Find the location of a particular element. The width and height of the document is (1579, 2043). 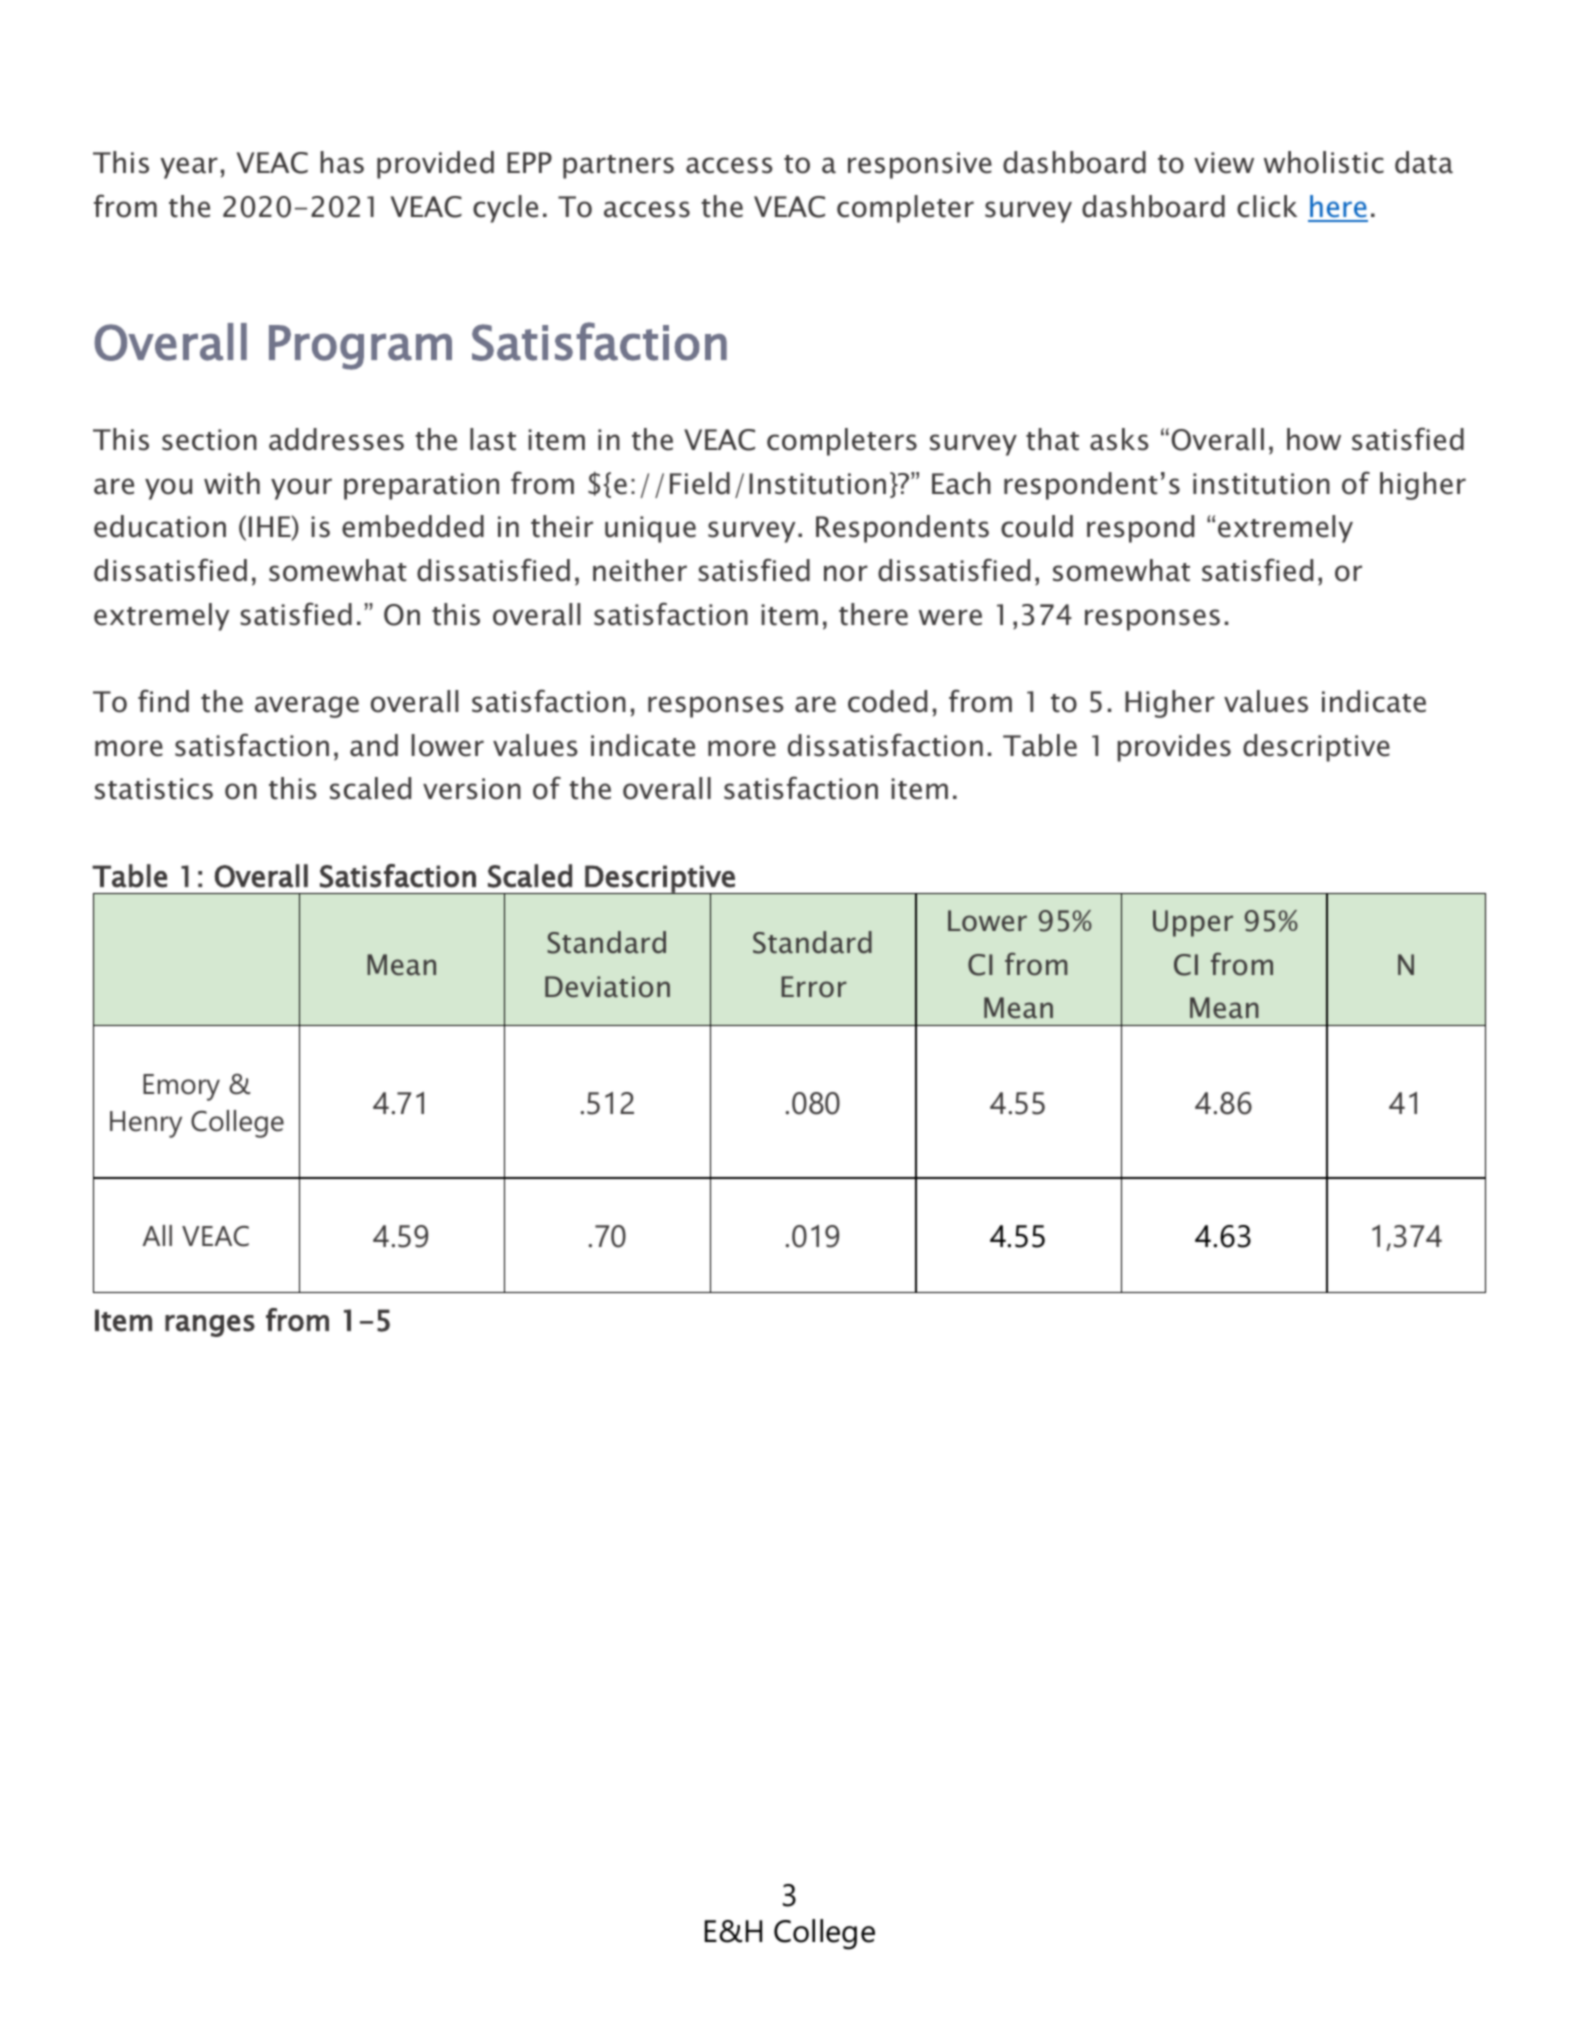

average is located at coordinates (307, 707).
